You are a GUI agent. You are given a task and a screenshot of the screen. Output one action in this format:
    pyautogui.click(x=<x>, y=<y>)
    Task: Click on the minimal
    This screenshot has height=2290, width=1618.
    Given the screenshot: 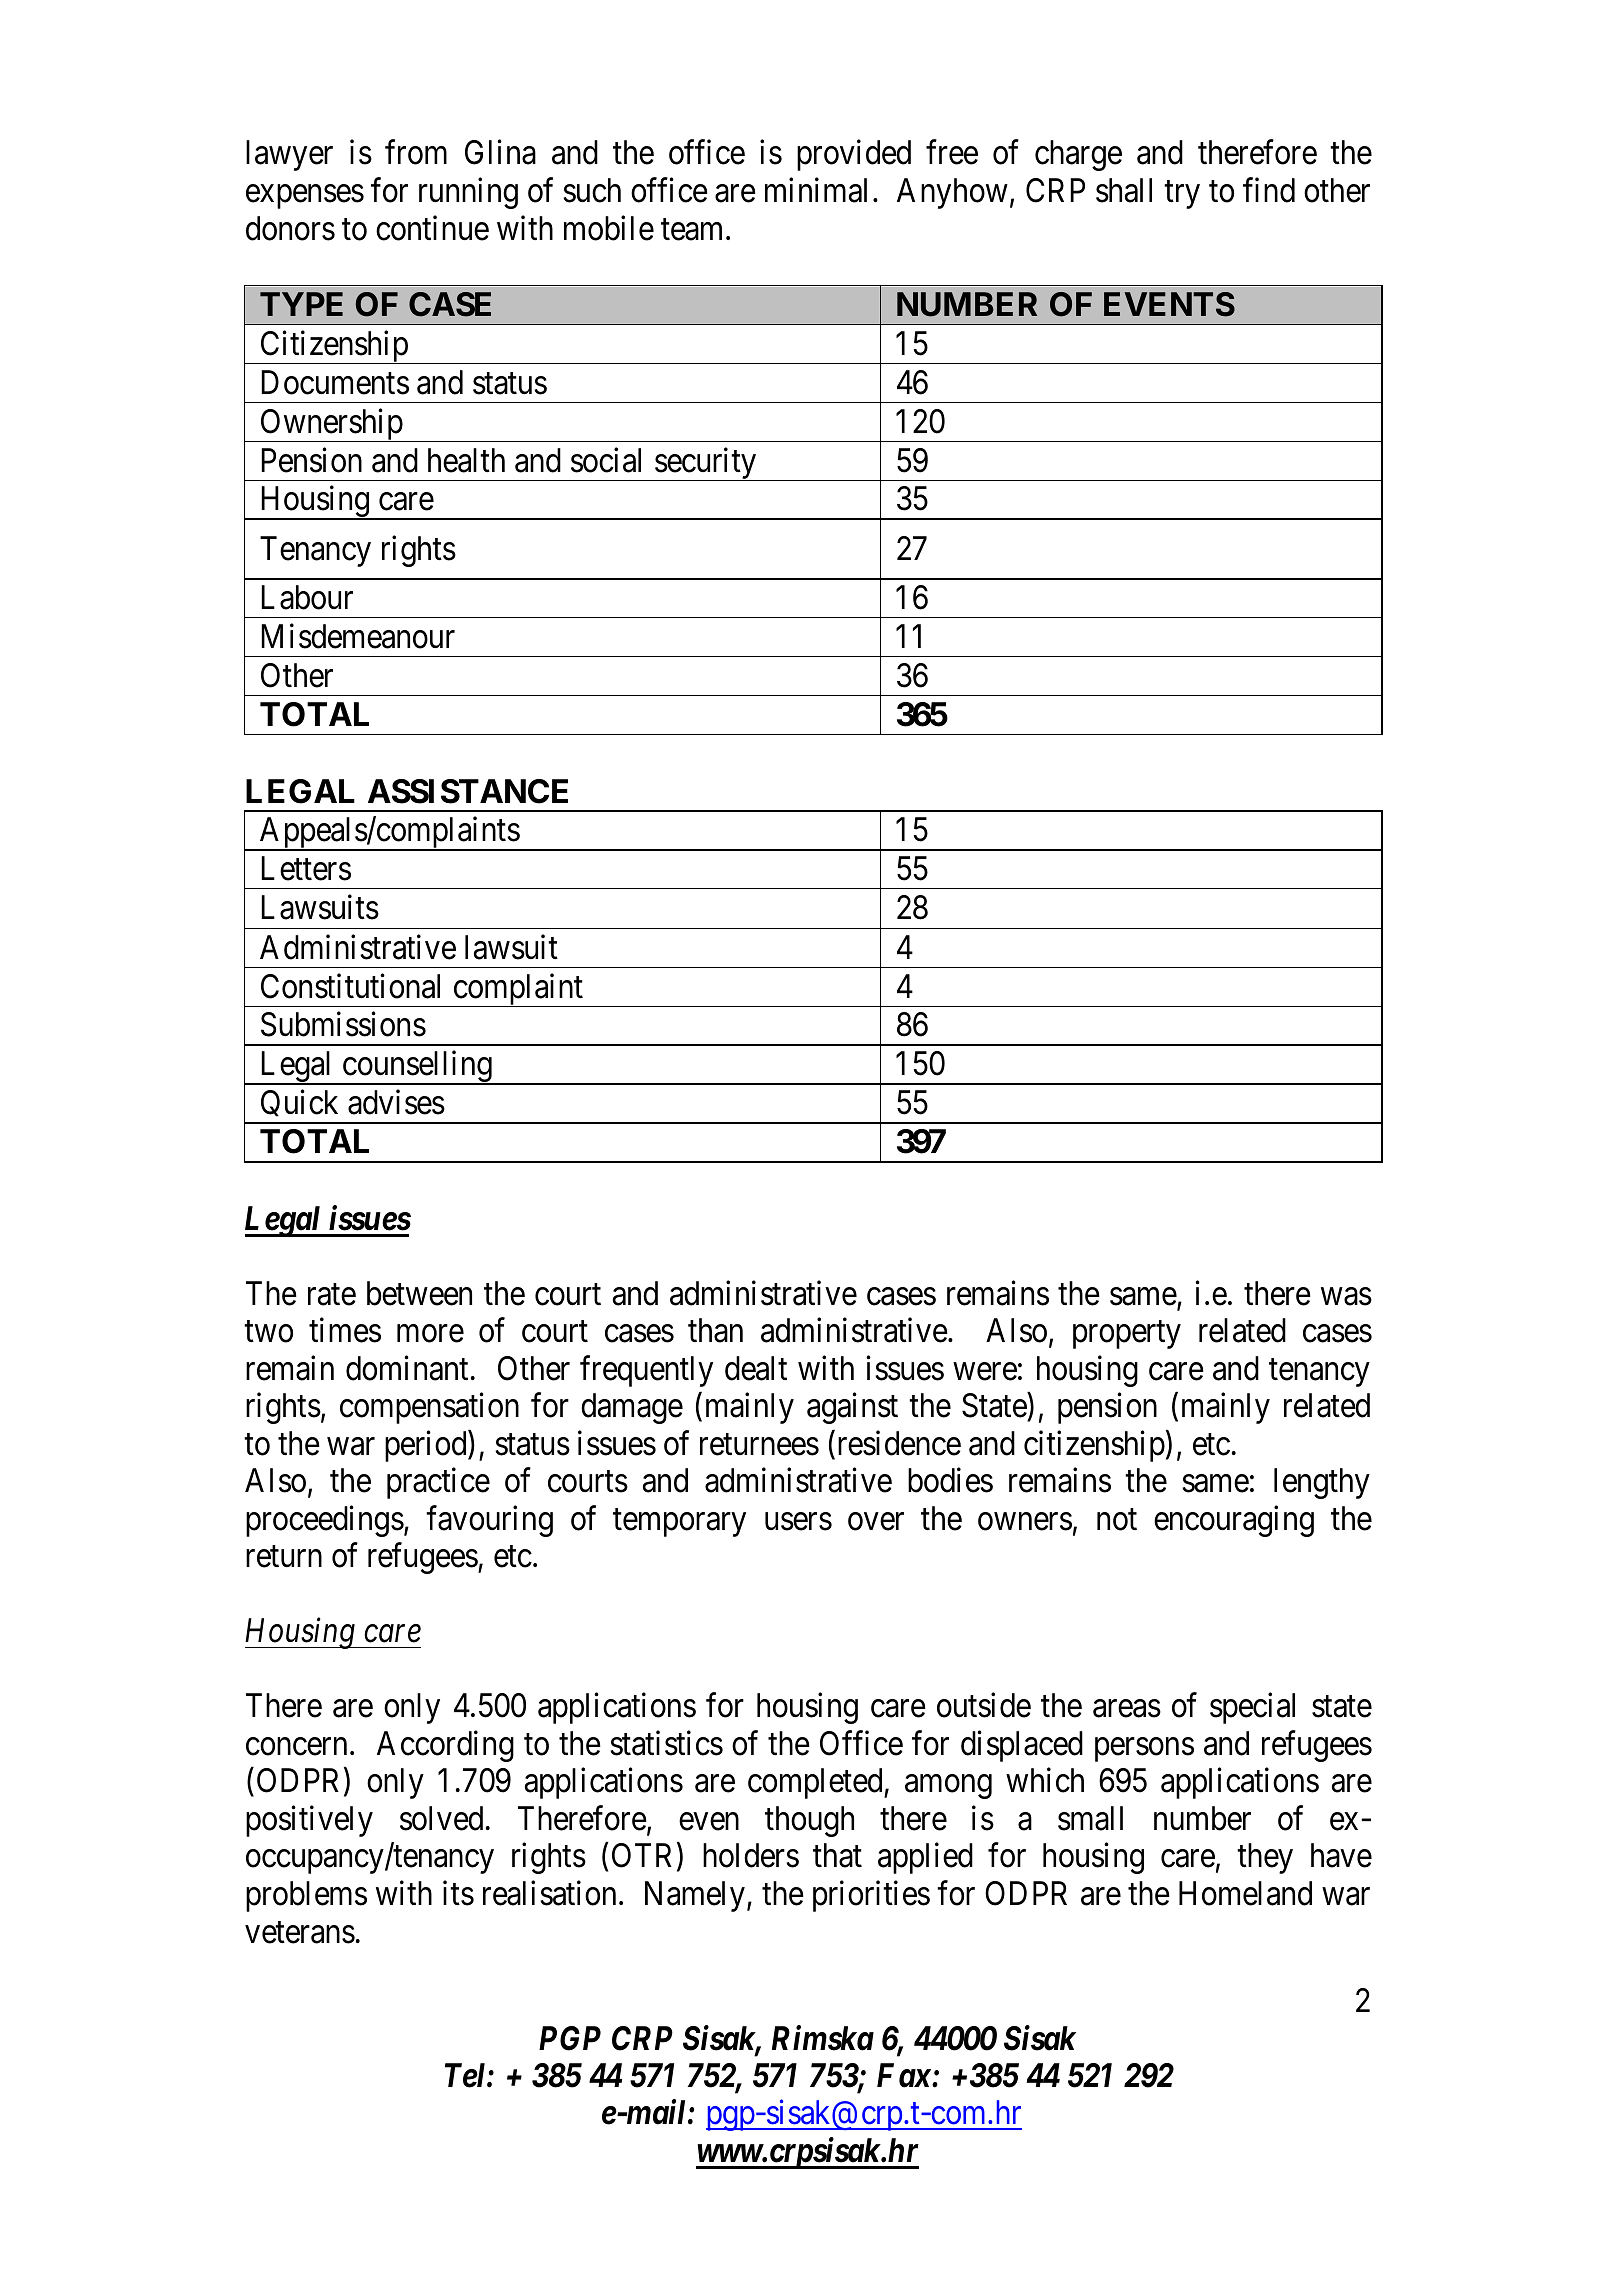 What is the action you would take?
    pyautogui.click(x=816, y=190)
